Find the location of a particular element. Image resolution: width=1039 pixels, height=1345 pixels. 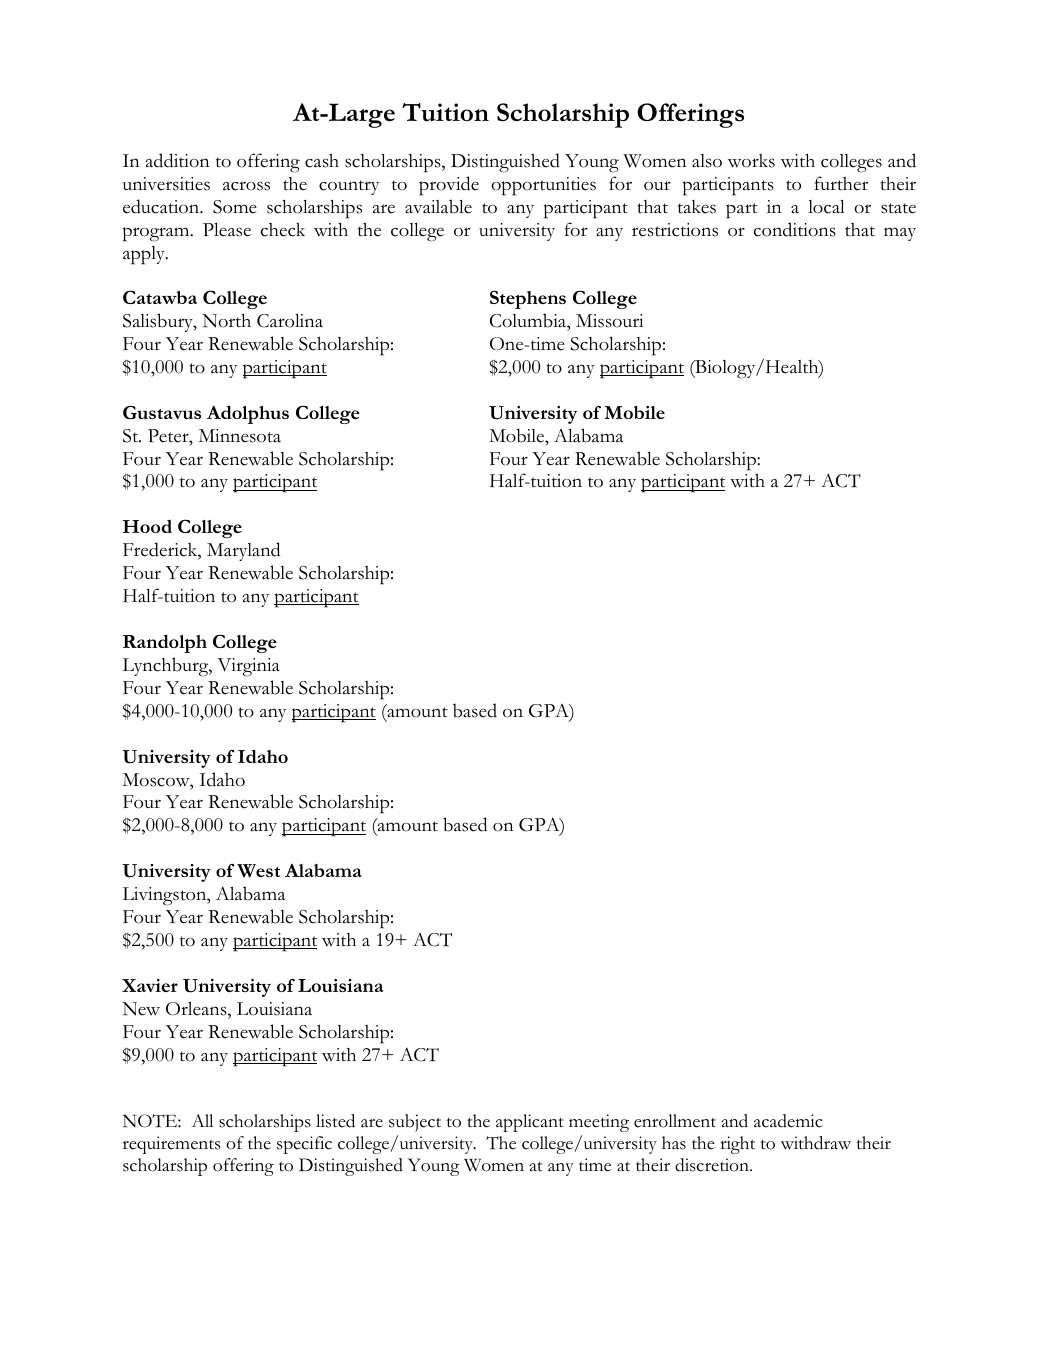

opportunities is located at coordinates (543, 186).
